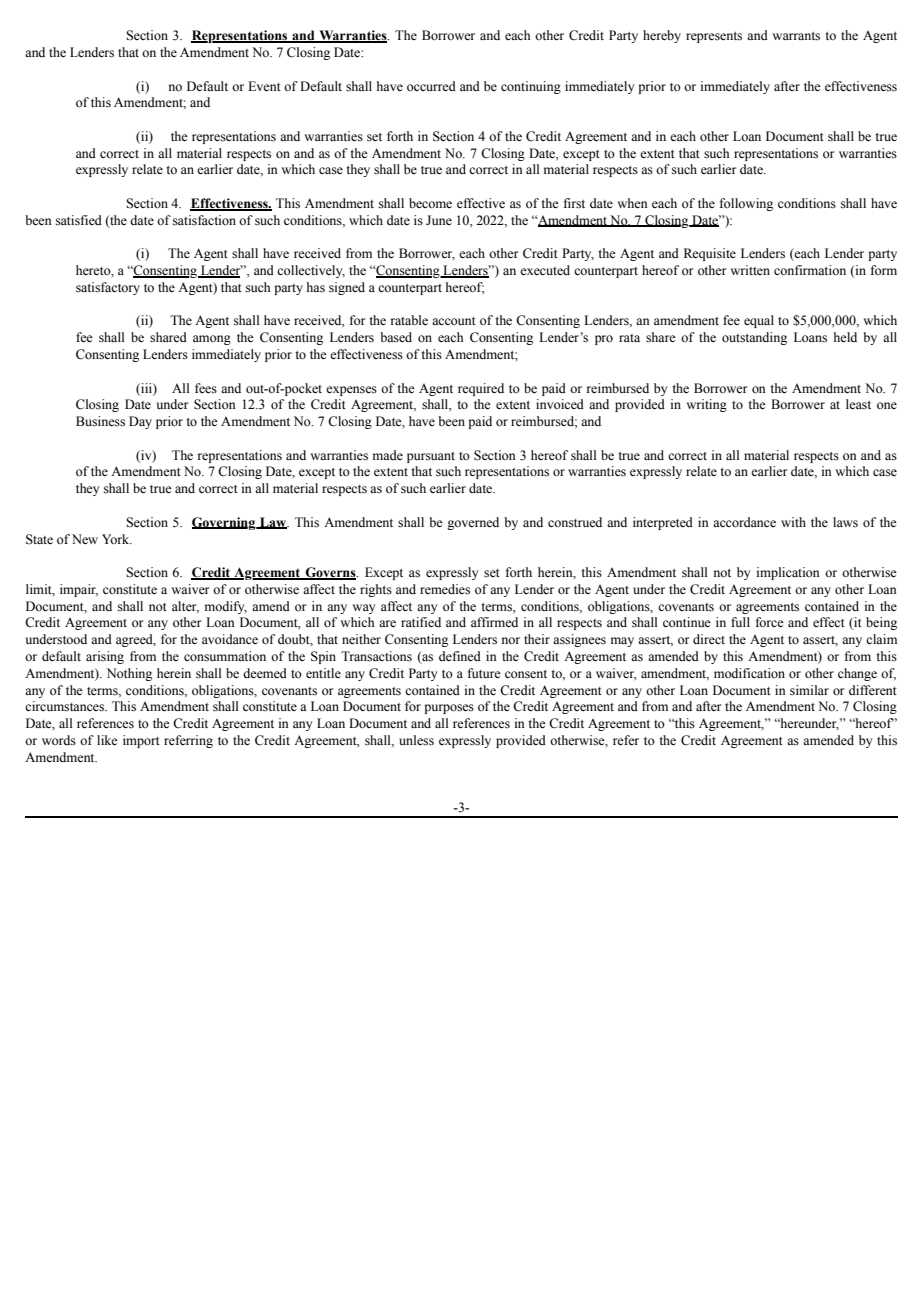 The height and width of the image is (1308, 924). Describe the element at coordinates (449, 709) in the image. I see `purposes` at that location.
